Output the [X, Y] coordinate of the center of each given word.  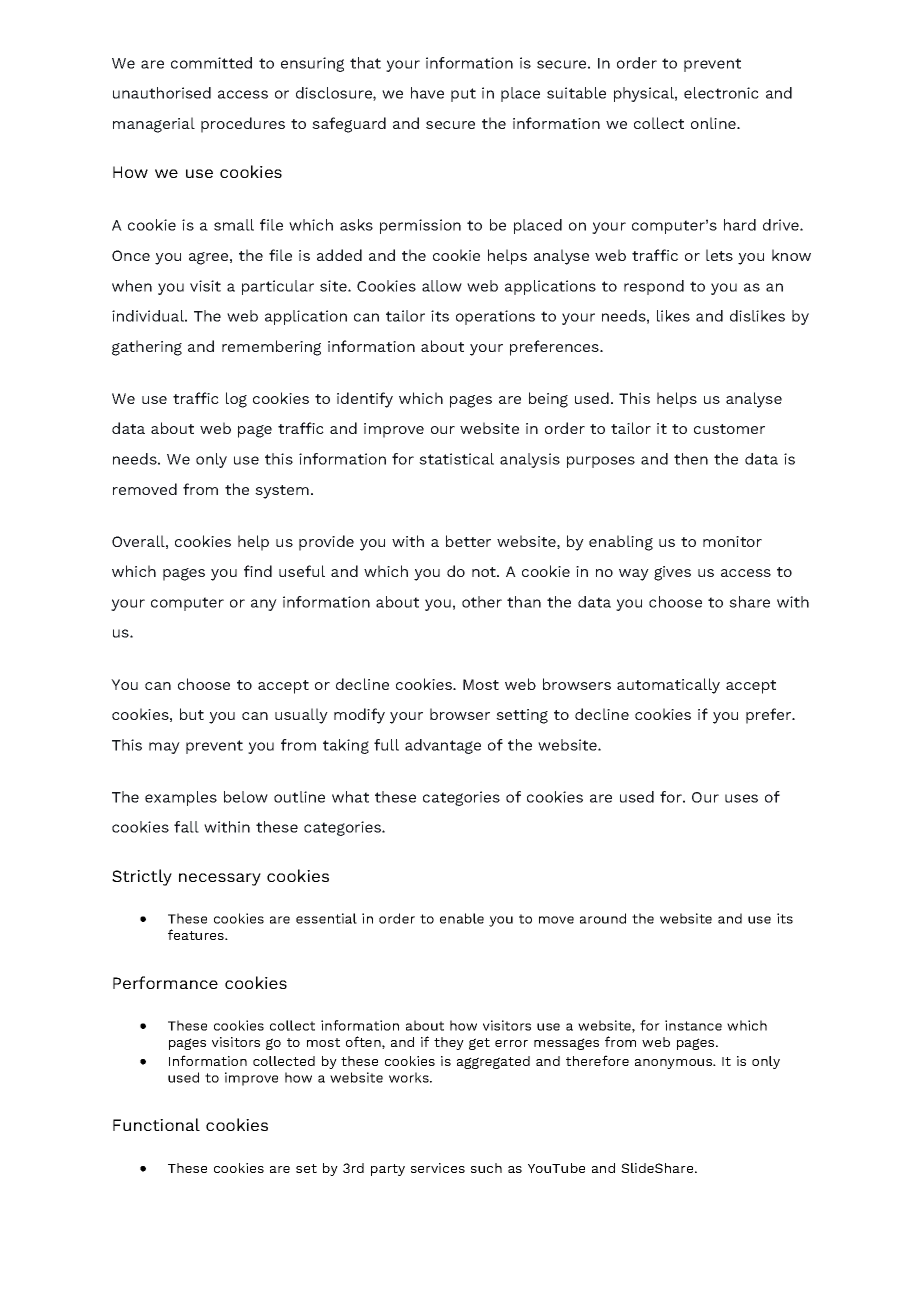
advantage [443, 746]
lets [719, 255]
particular [278, 287]
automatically [668, 686]
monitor [732, 541]
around [603, 918]
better [468, 541]
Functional [156, 1124]
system [282, 492]
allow [442, 286]
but [192, 714]
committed [211, 63]
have [427, 93]
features [197, 934]
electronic [721, 93]
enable [462, 918]
